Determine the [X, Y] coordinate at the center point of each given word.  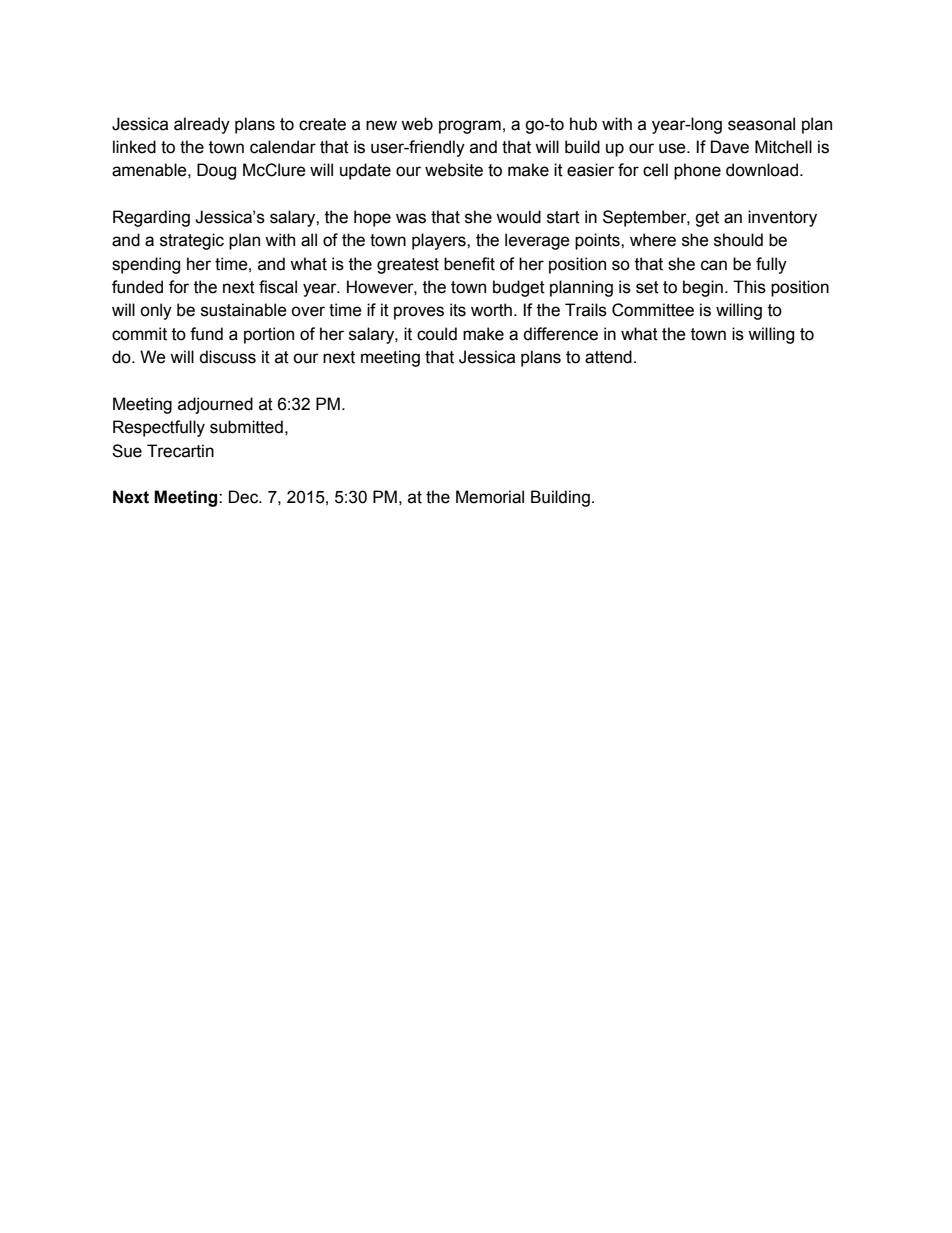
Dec [245, 497]
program [470, 127]
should [738, 240]
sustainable [244, 310]
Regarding [151, 218]
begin [703, 288]
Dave [730, 147]
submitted [246, 427]
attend [608, 357]
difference [560, 334]
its [458, 310]
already [202, 125]
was [411, 218]
